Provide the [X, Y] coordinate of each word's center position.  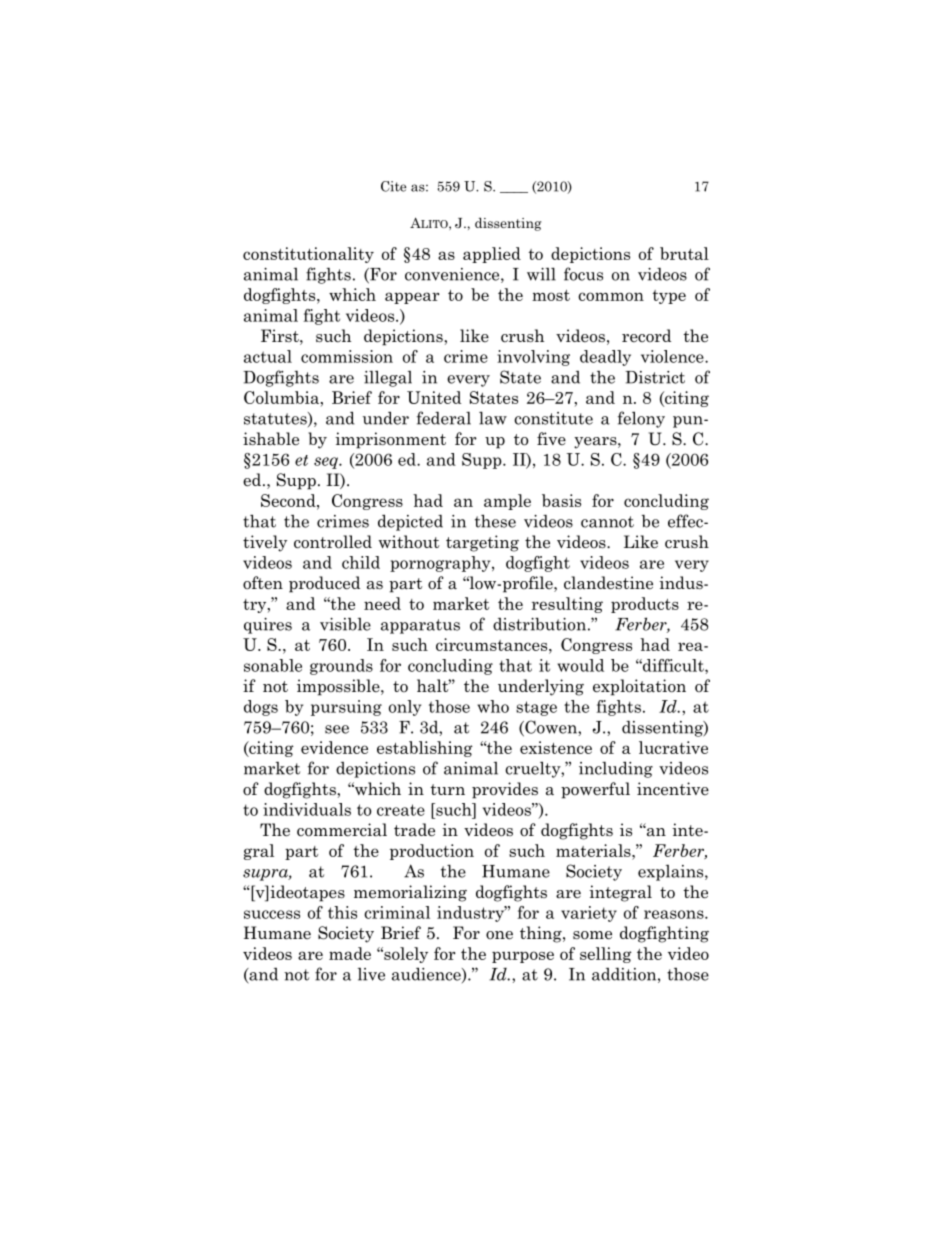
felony [641, 419]
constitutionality [308, 255]
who [493, 706]
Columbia [282, 397]
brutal [684, 253]
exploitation [639, 687]
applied [492, 255]
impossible [339, 687]
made [350, 953]
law [493, 418]
